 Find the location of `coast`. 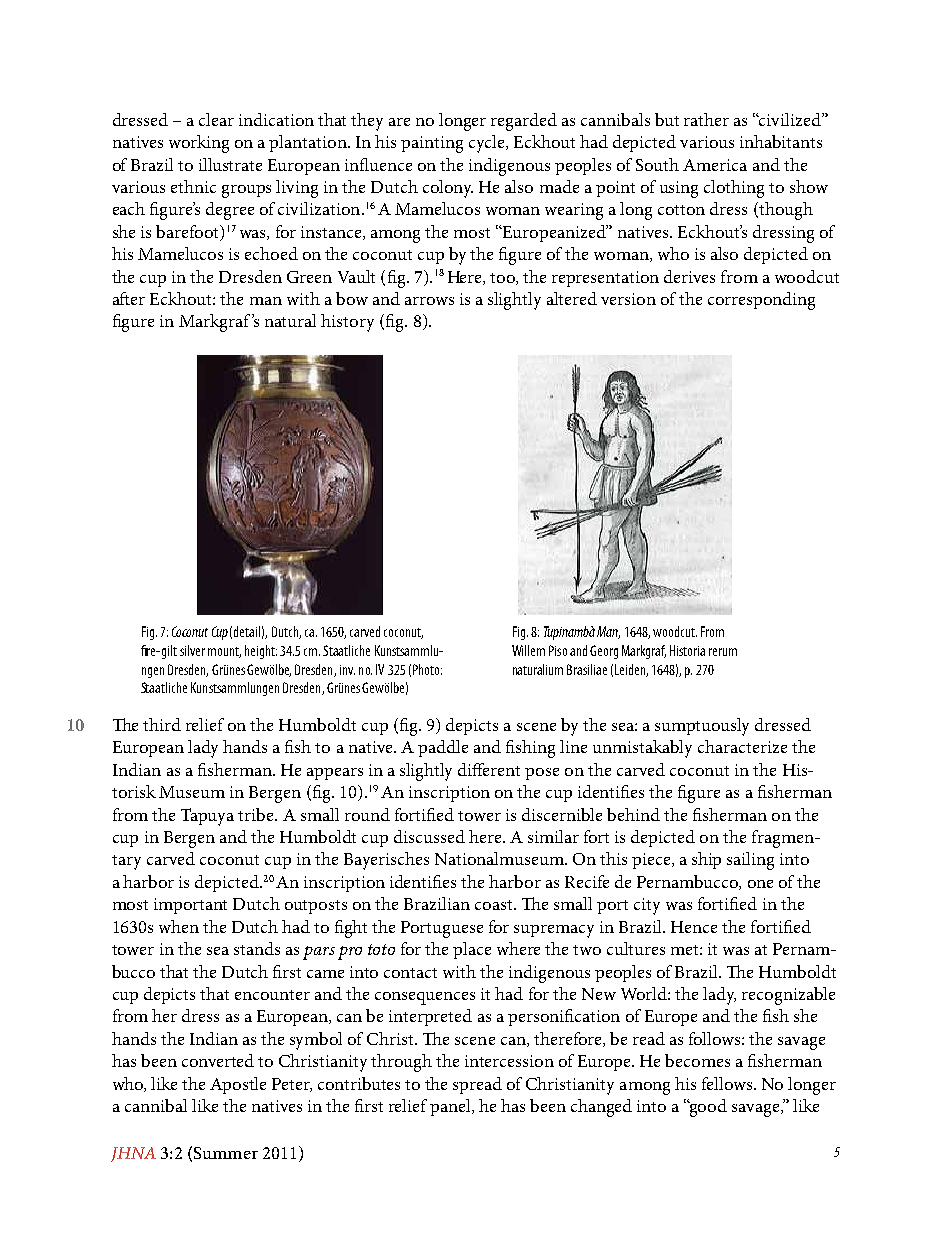

coast is located at coordinates (495, 905).
